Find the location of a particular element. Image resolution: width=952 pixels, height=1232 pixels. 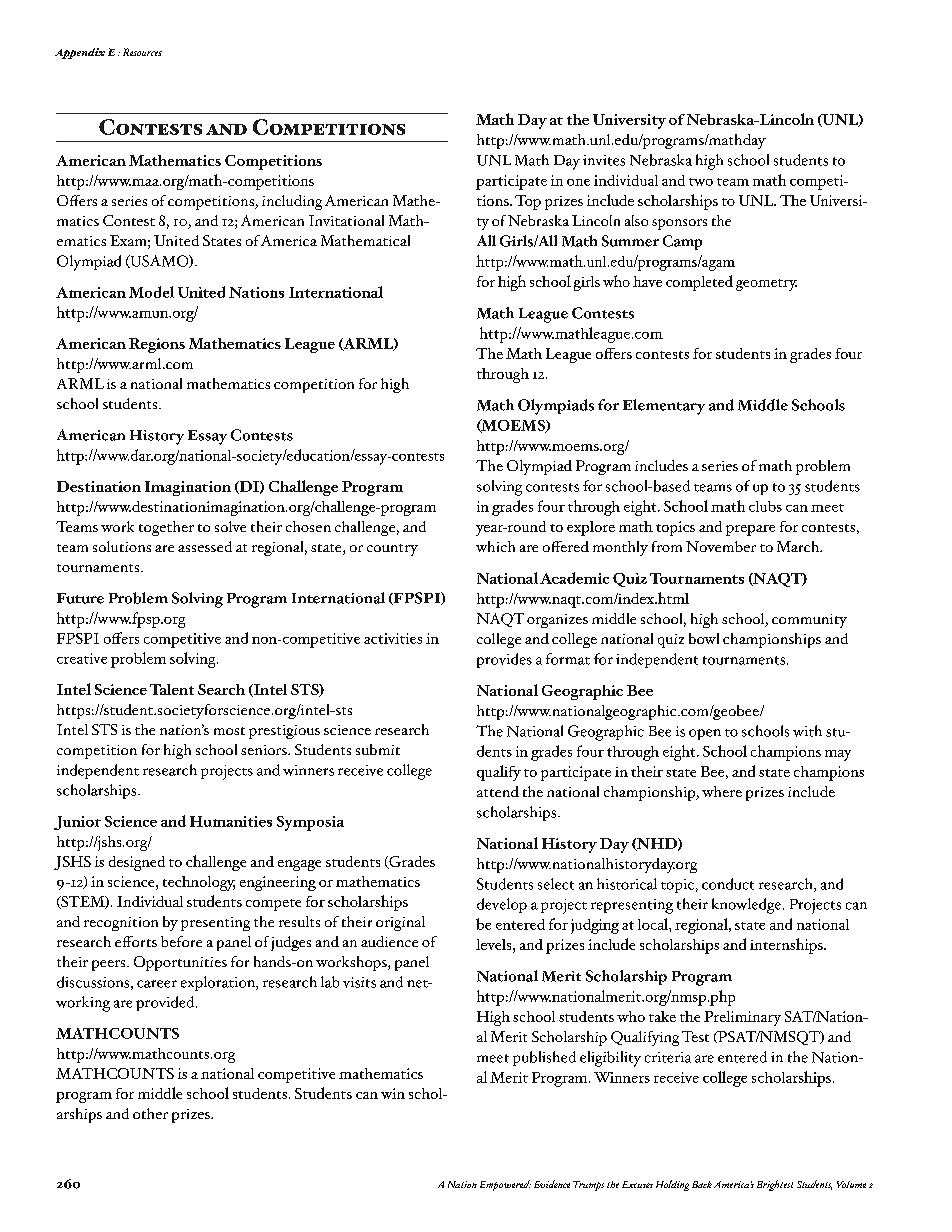

Back is located at coordinates (702, 1184).
